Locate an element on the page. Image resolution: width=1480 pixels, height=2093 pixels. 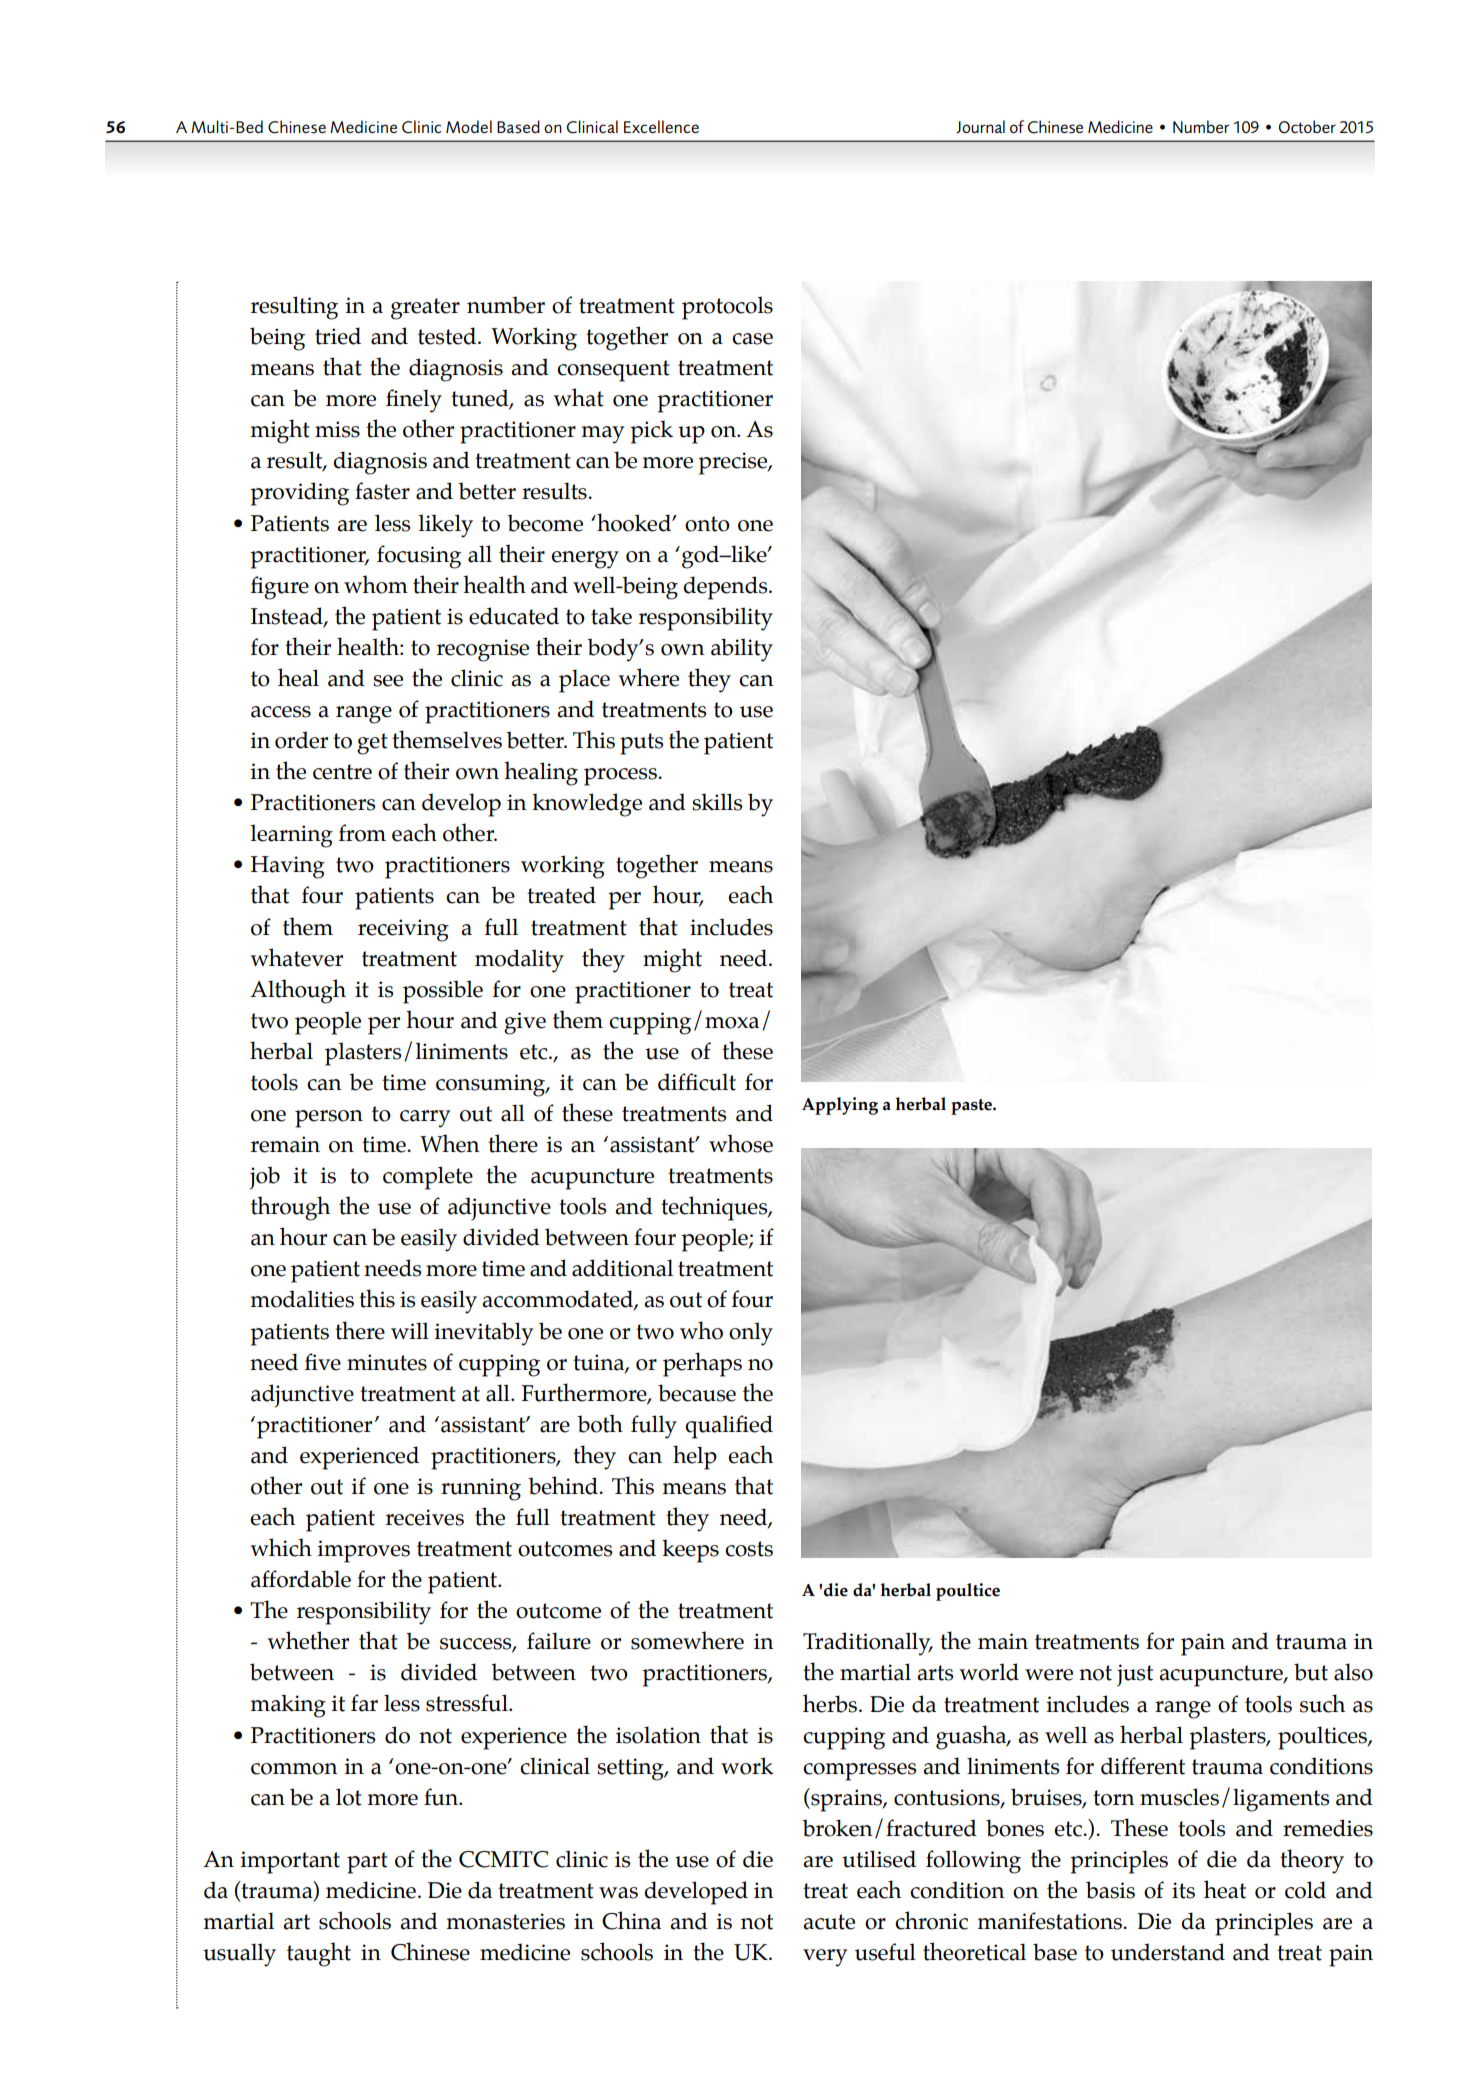
Model is located at coordinates (469, 126).
